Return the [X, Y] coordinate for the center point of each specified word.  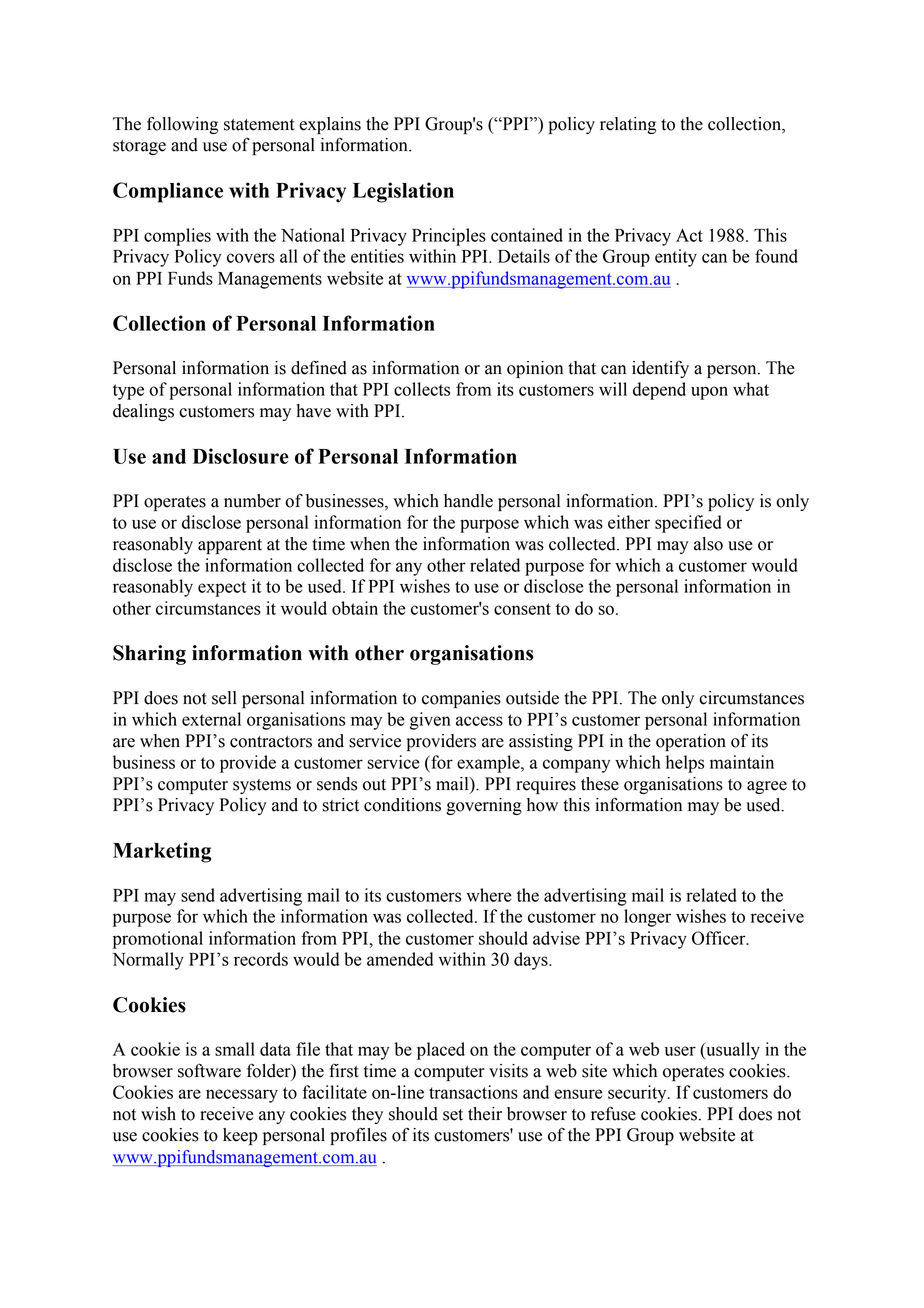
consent [522, 609]
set [453, 1115]
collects [422, 389]
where [489, 895]
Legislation [403, 192]
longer [647, 918]
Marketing [162, 852]
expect [222, 589]
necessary [242, 1096]
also [708, 544]
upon [709, 393]
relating [628, 125]
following [182, 125]
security [638, 1094]
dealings [143, 412]
